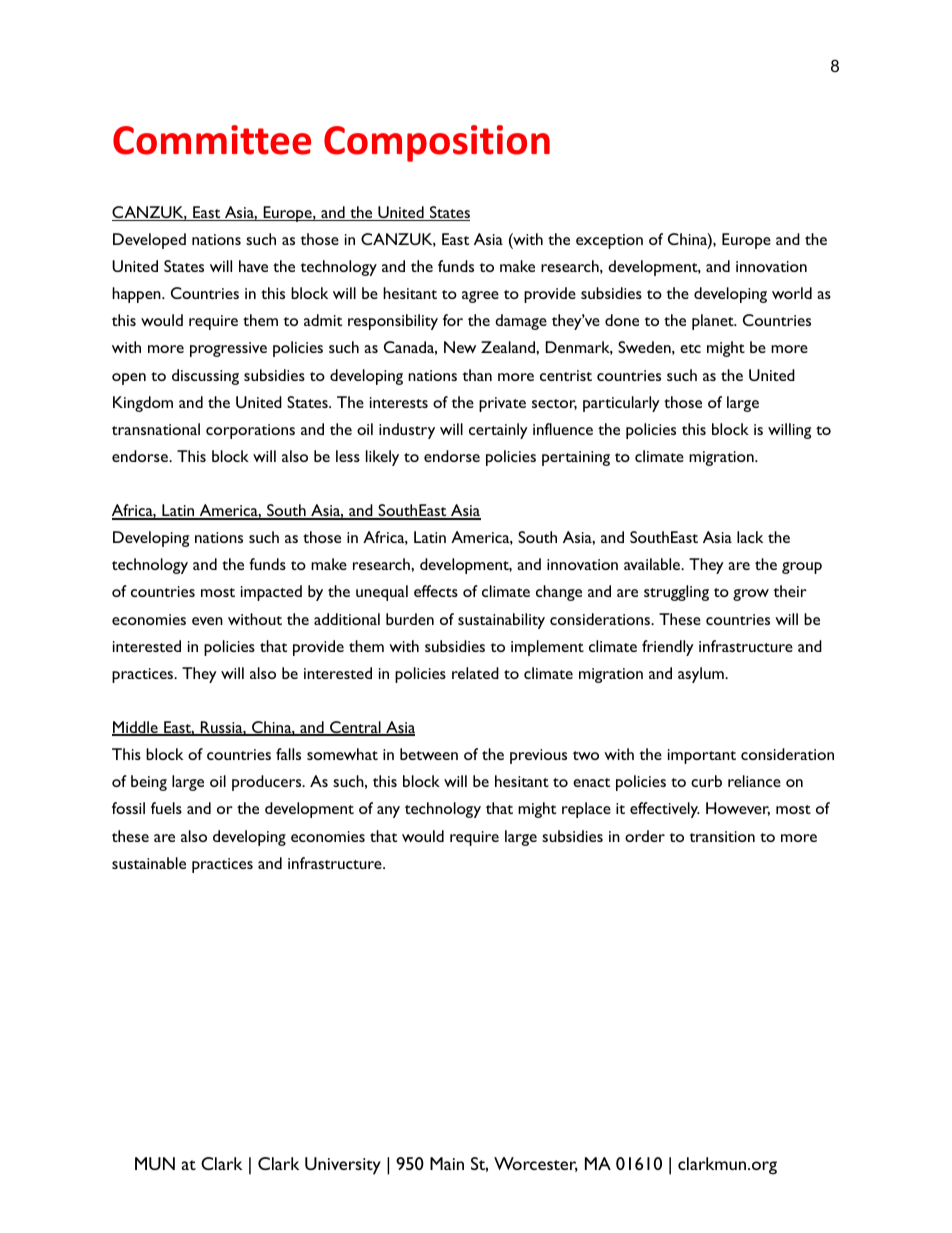  Describe the element at coordinates (738, 809) in the screenshot. I see `However` at that location.
